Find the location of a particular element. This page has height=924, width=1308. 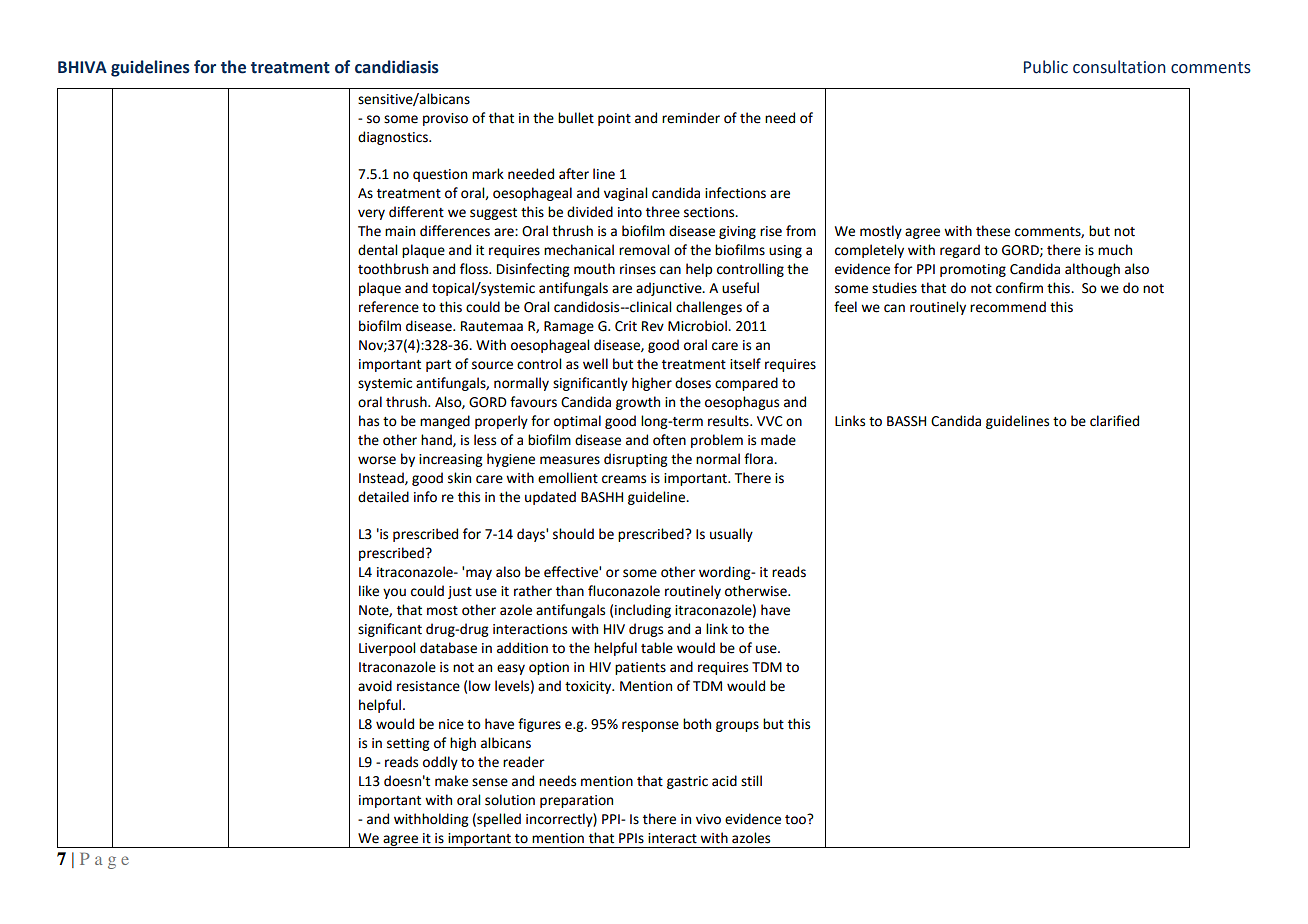

reminder is located at coordinates (691, 118).
